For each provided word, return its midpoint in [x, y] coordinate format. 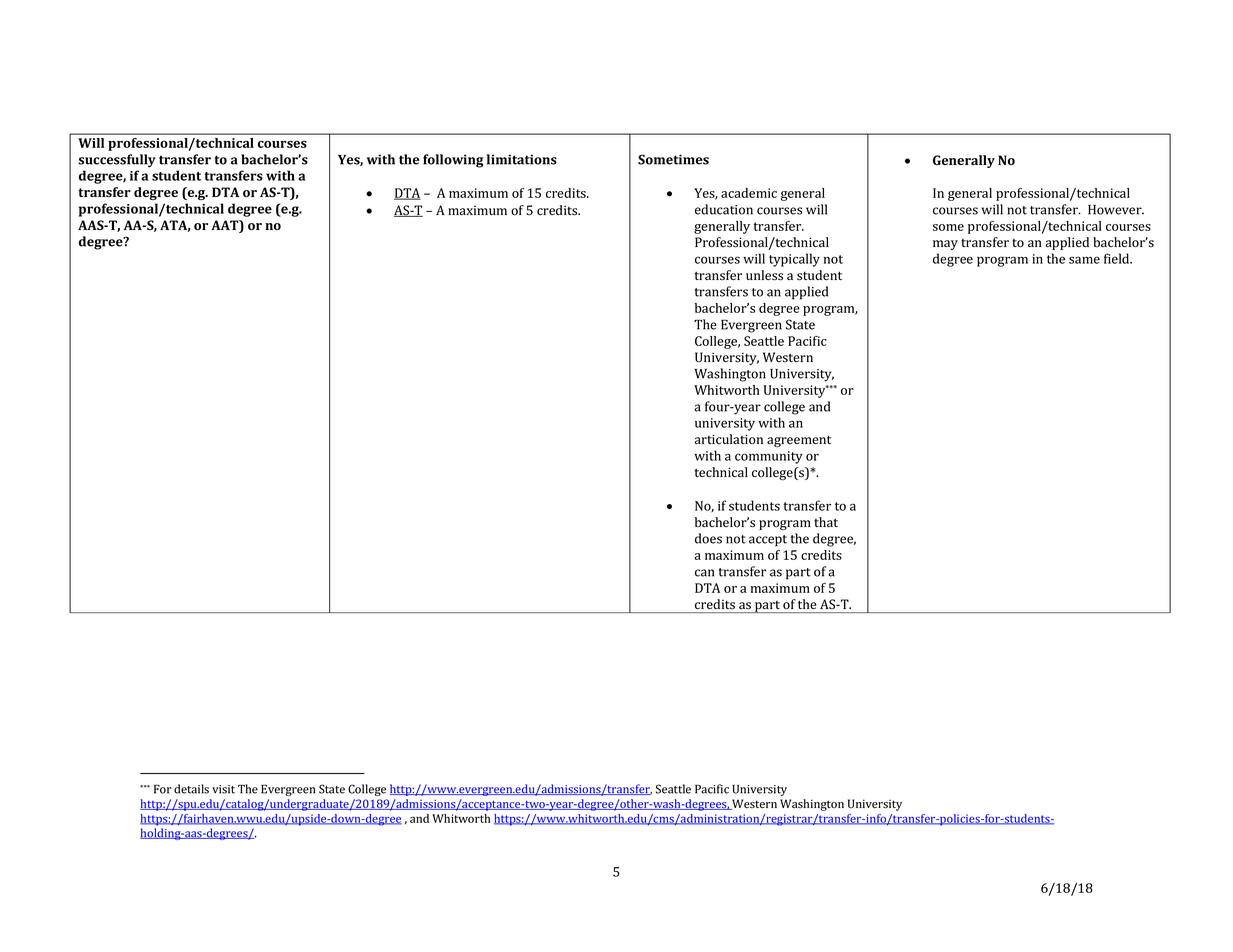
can [704, 573]
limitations [522, 159]
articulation [728, 439]
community [769, 457]
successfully [117, 161]
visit [223, 789]
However [1116, 210]
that [826, 522]
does [708, 538]
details [191, 789]
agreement [799, 441]
